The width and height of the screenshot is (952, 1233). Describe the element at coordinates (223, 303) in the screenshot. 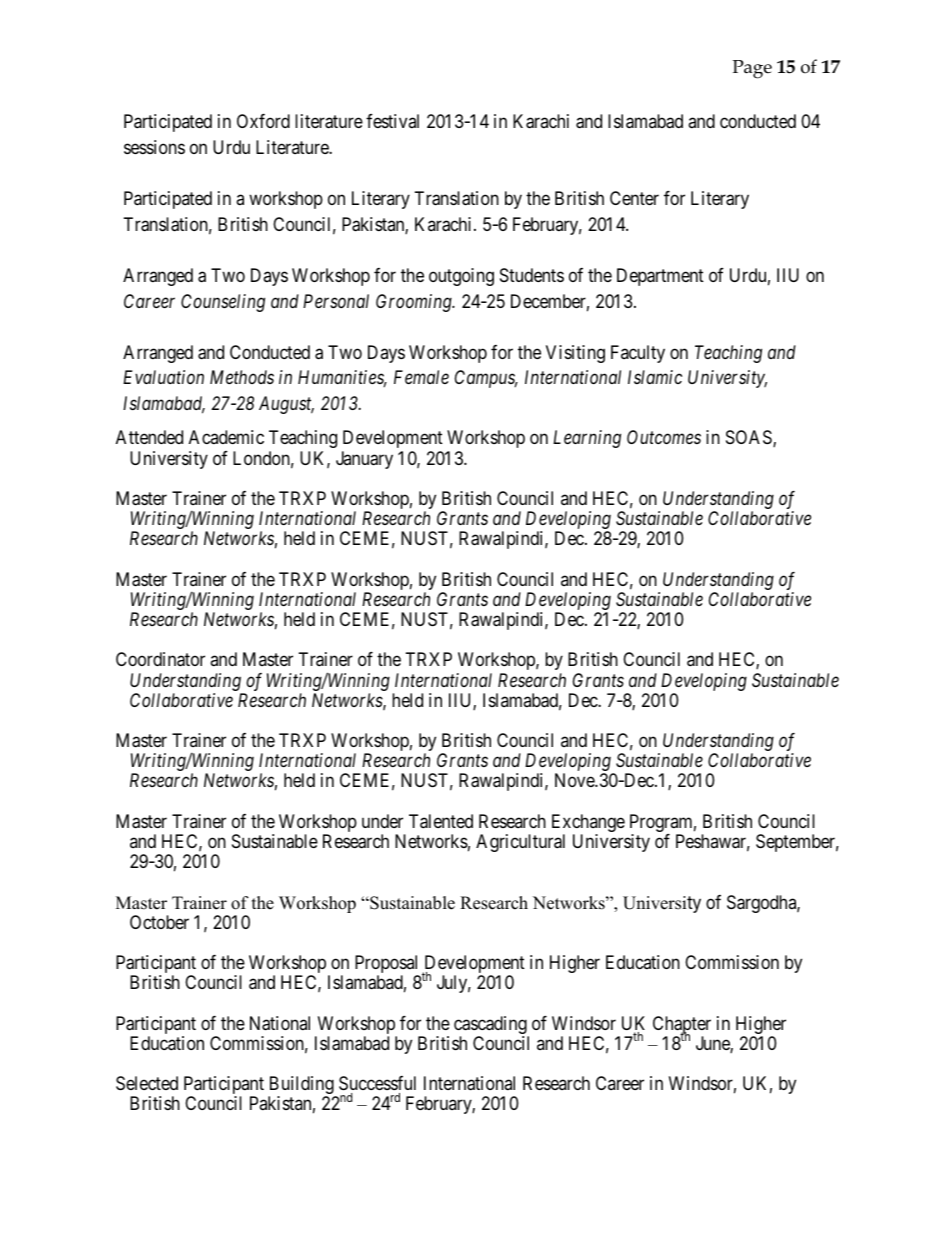

I see `Counseling` at that location.
